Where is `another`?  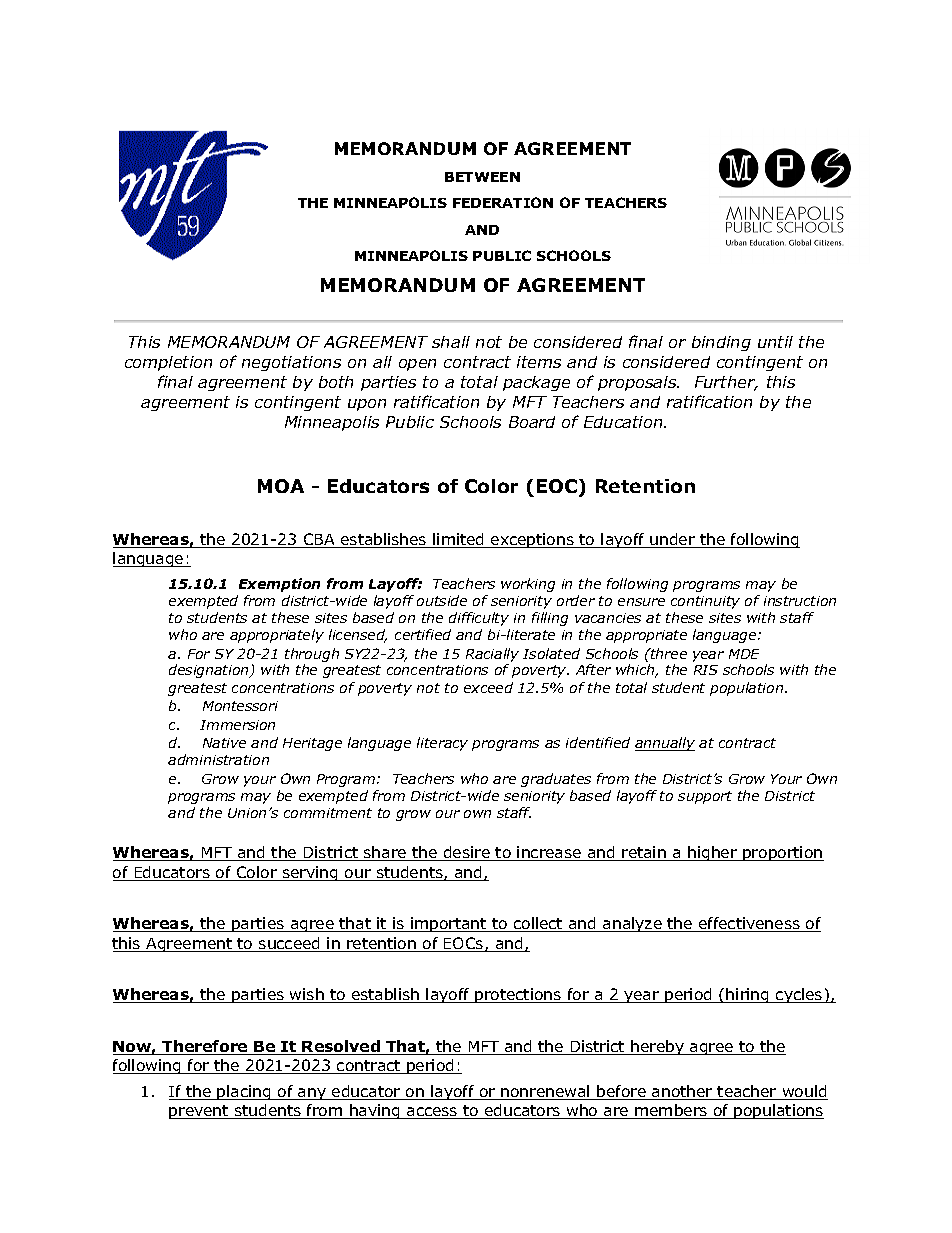 another is located at coordinates (682, 1092).
